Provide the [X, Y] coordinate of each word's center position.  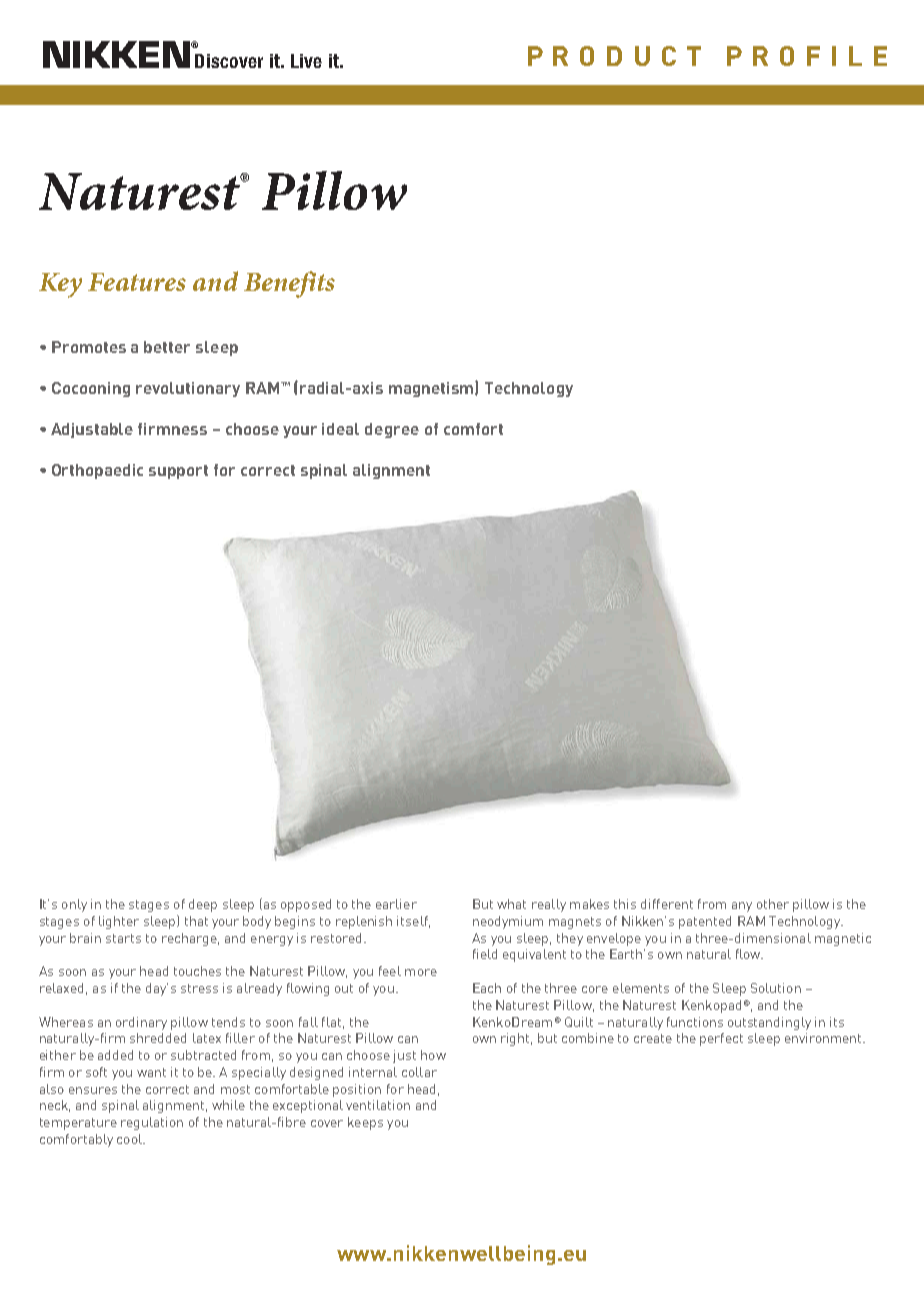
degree [392, 430]
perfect [721, 1039]
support [178, 472]
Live [306, 61]
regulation [152, 1123]
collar [419, 1072]
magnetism [432, 389]
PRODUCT [614, 56]
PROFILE [807, 56]
